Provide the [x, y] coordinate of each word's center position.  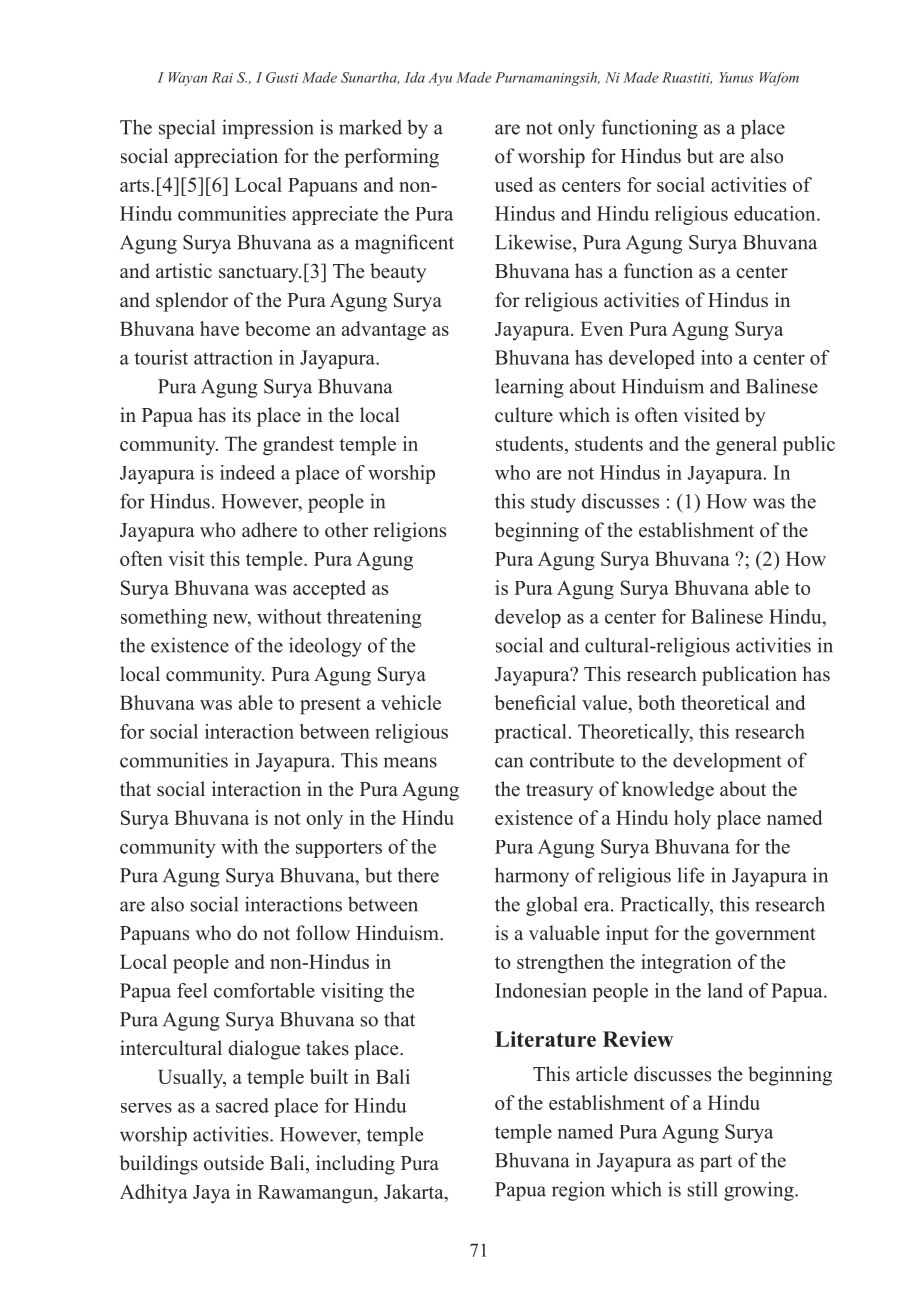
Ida [415, 77]
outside [234, 1163]
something [164, 618]
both [656, 702]
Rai [222, 77]
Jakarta [415, 1193]
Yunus [736, 77]
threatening [374, 618]
